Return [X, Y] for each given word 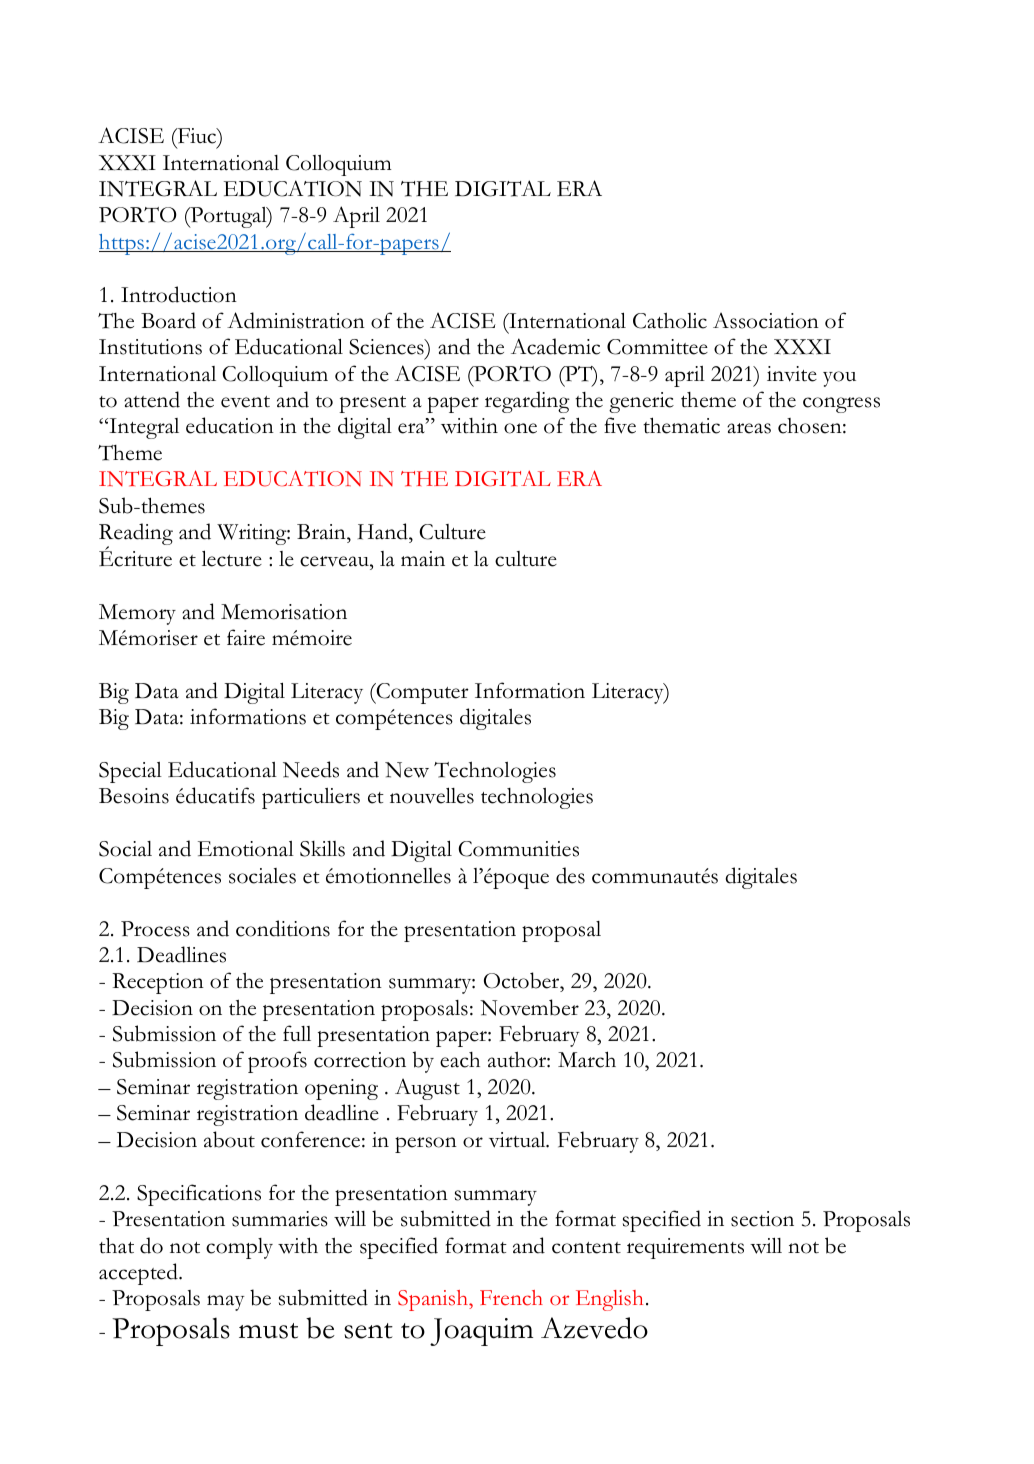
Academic [555, 346]
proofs [277, 1062]
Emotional [246, 849]
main [423, 559]
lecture [232, 558]
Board [168, 320]
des [570, 875]
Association [766, 321]
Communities [518, 849]
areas [749, 428]
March [587, 1059]
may [226, 1303]
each [460, 1060]
